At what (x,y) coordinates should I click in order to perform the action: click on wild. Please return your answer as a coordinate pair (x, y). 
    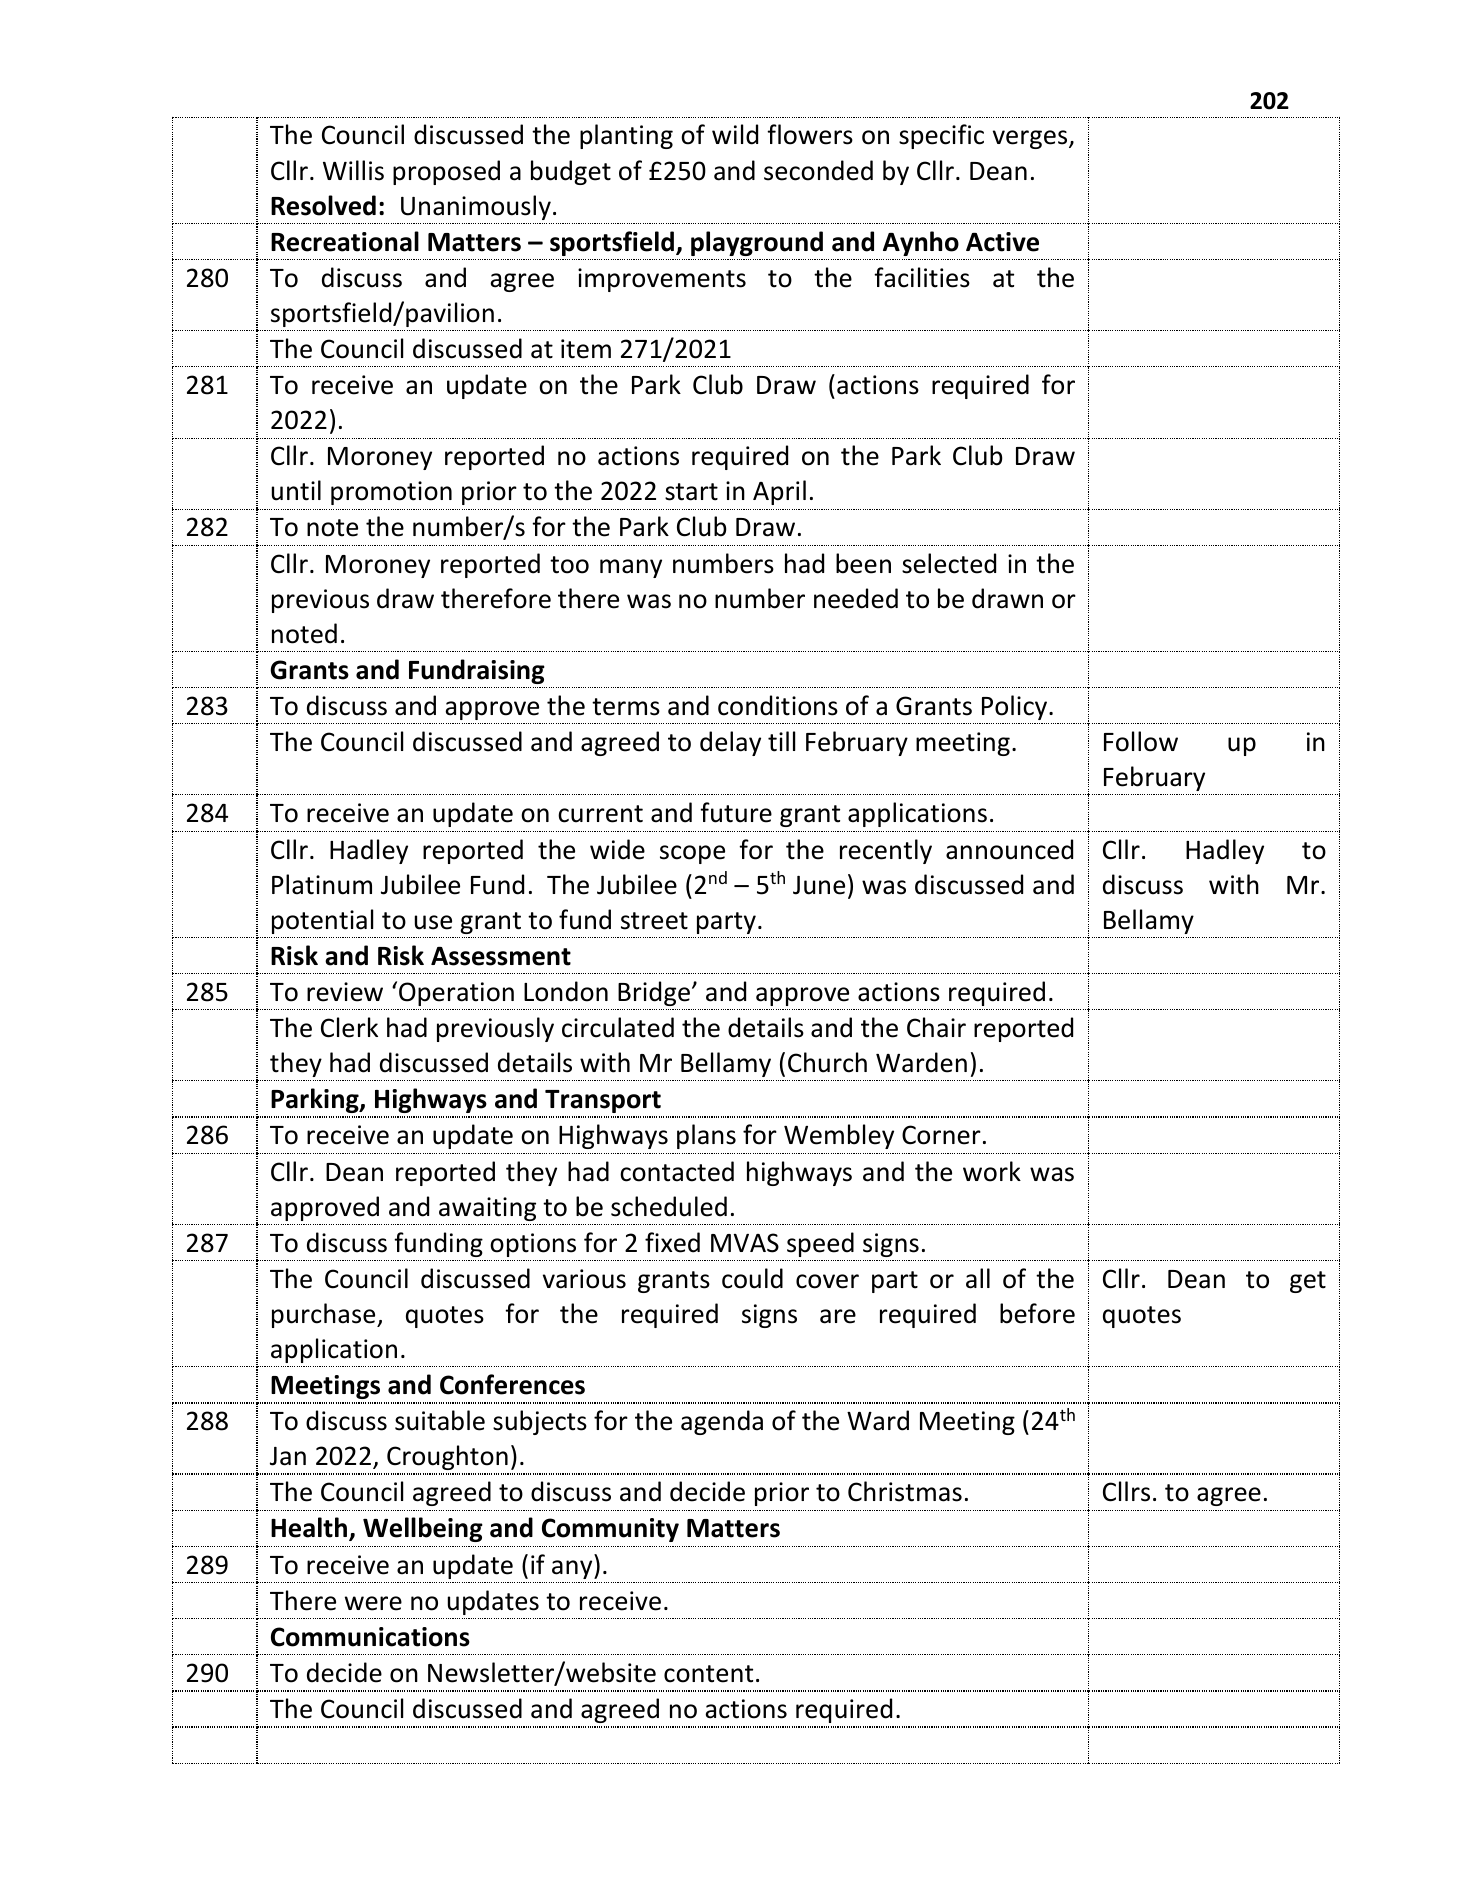
    Looking at the image, I should click on (735, 134).
